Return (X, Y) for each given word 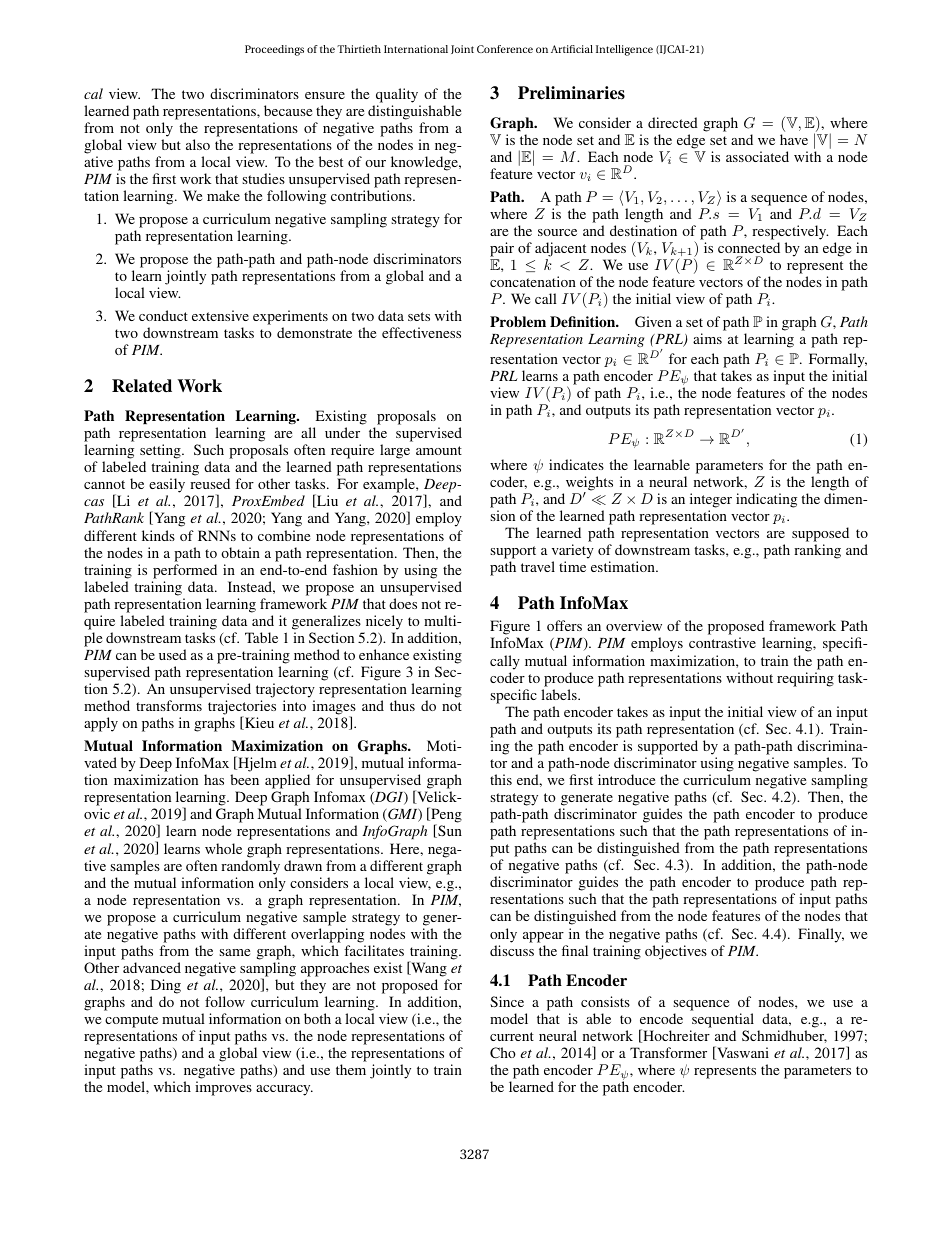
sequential (723, 1020)
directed (673, 122)
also (198, 144)
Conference (505, 49)
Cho (503, 1052)
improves (223, 1088)
